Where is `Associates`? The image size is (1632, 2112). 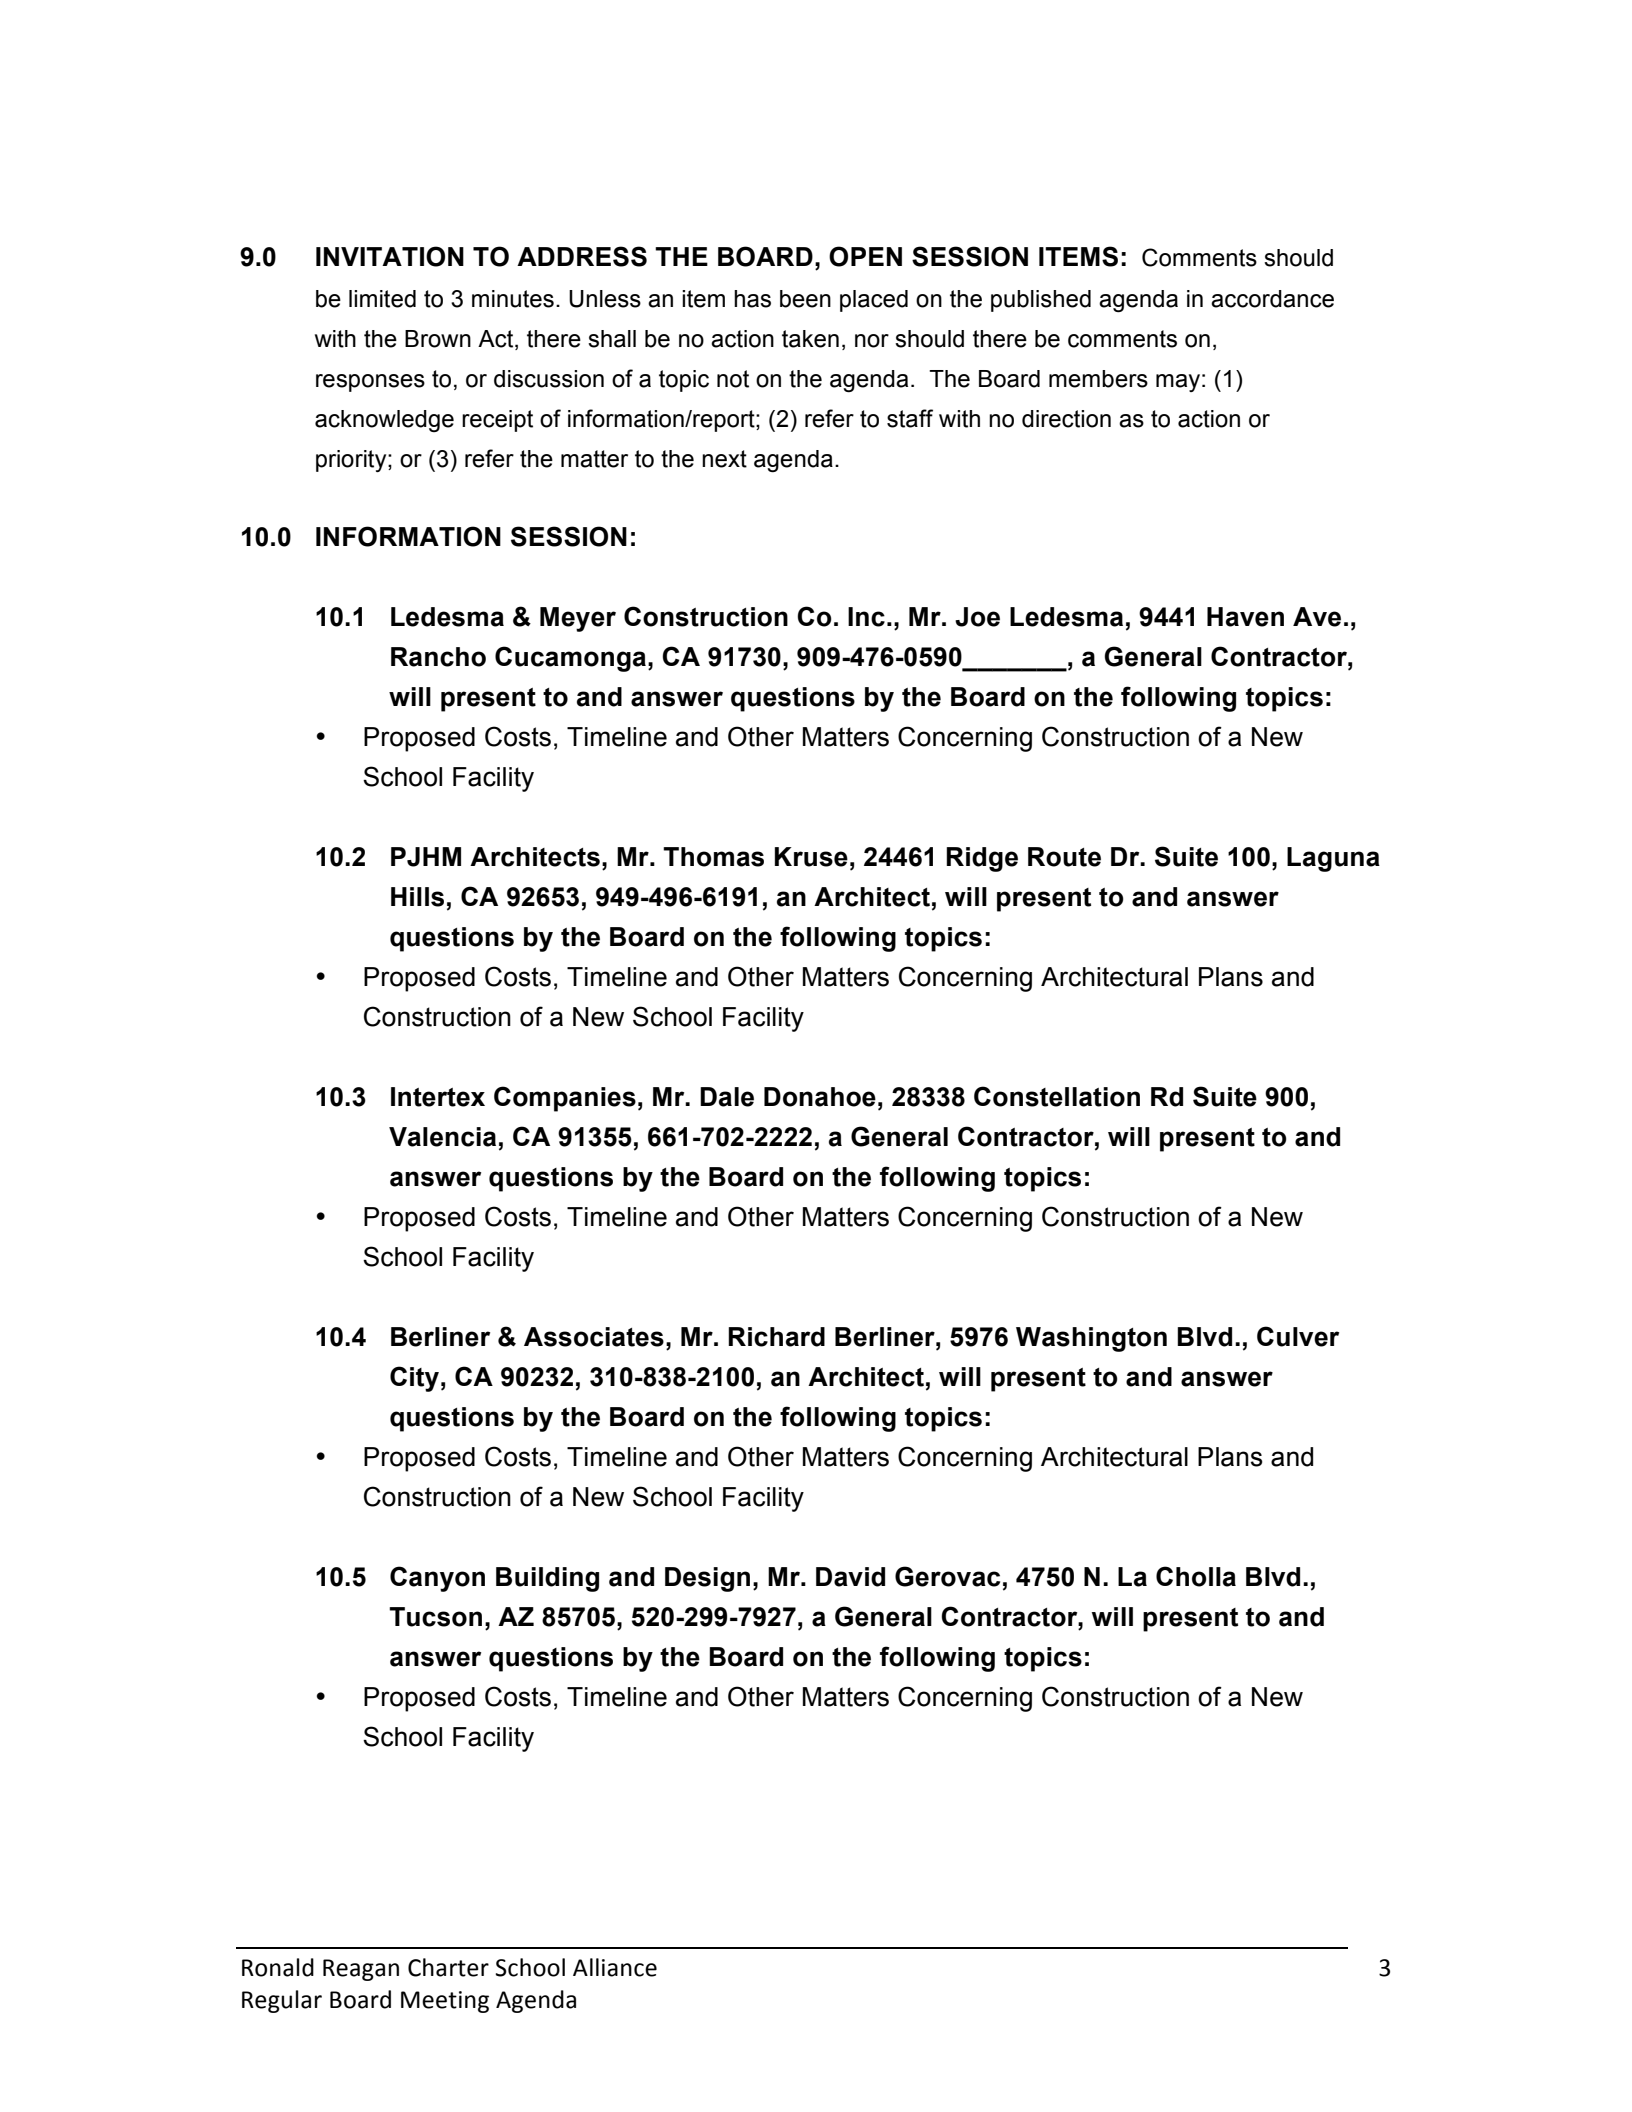 Associates is located at coordinates (594, 1337).
